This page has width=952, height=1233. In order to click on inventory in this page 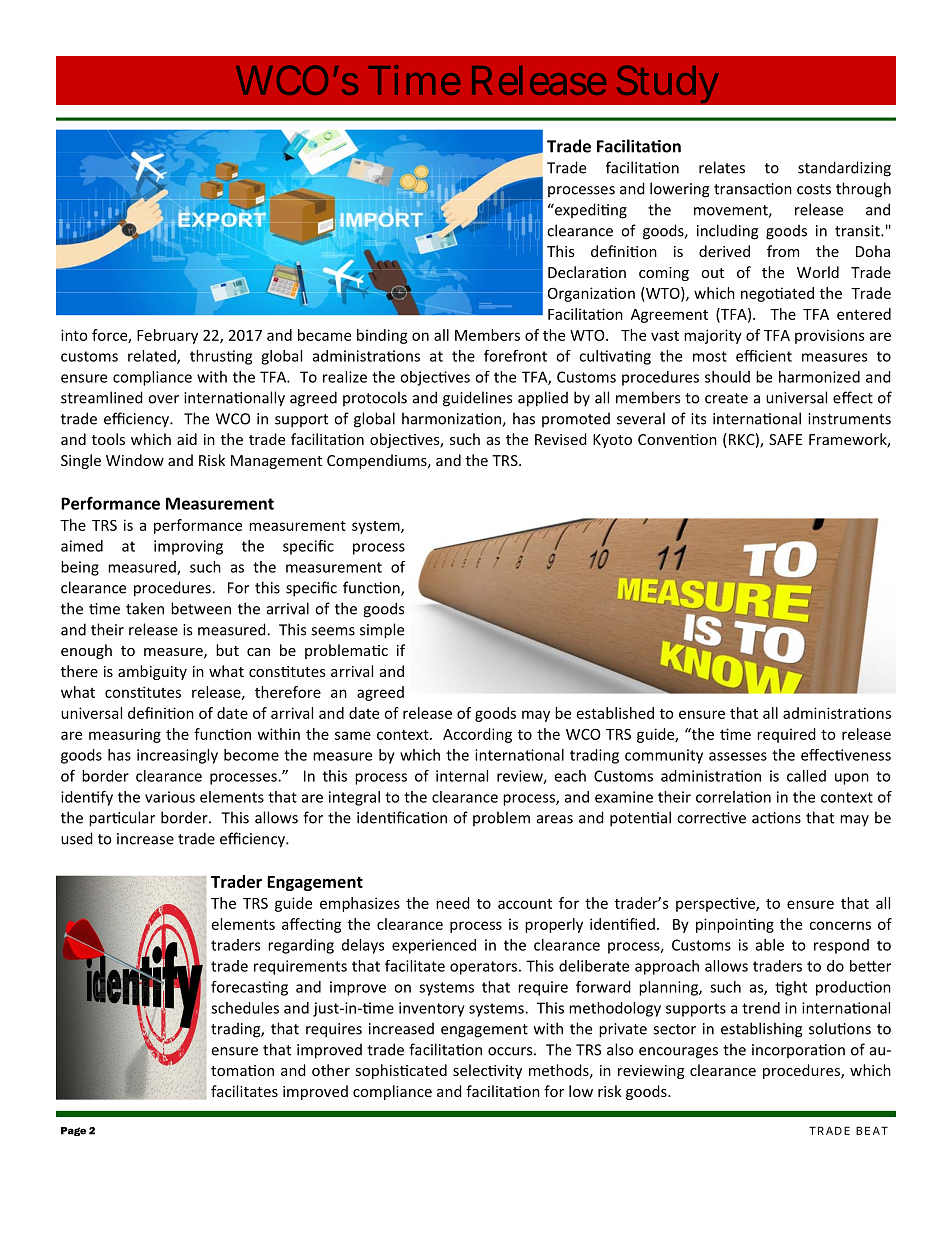, I will do `click(432, 1009)`.
